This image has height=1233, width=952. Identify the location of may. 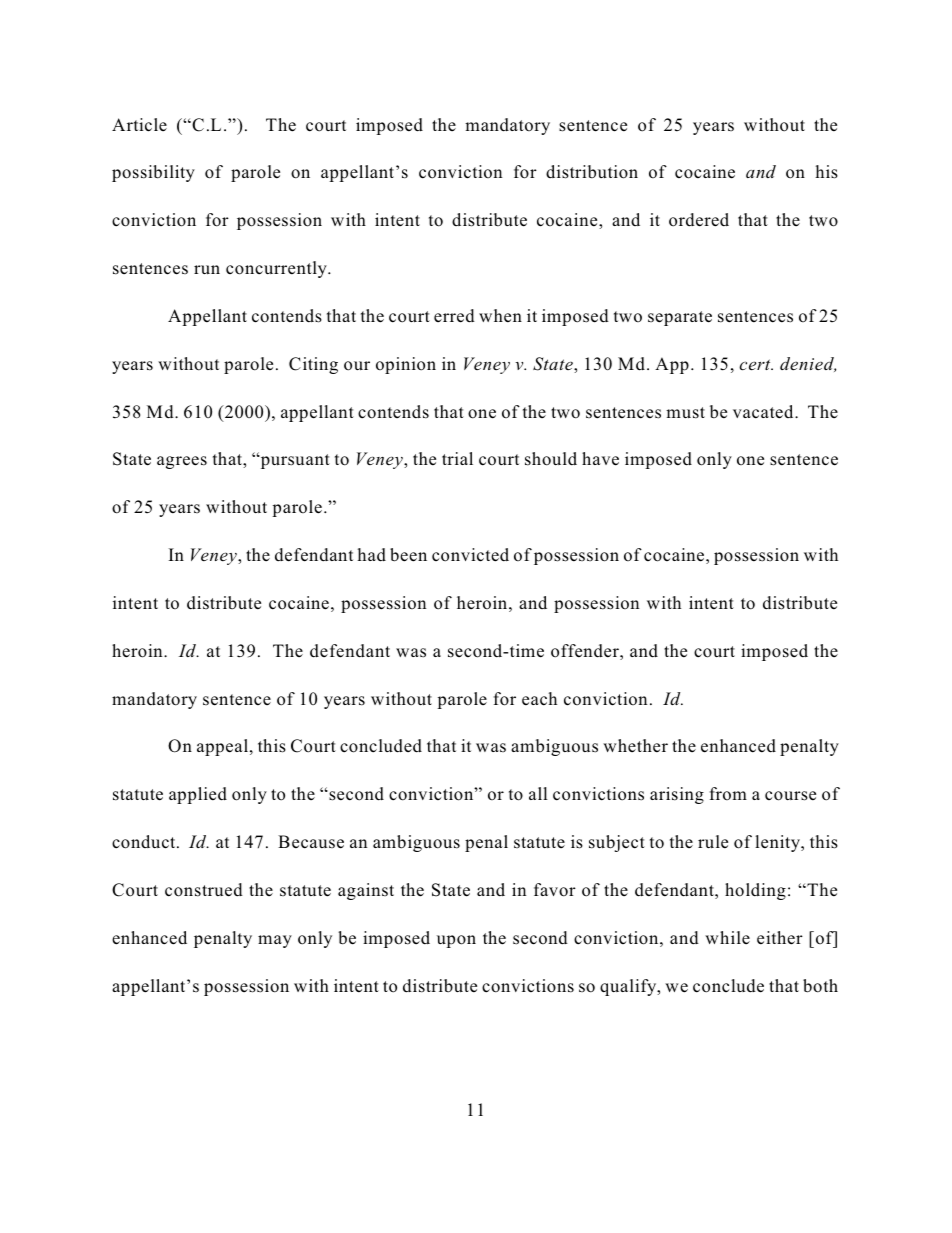
(275, 941).
